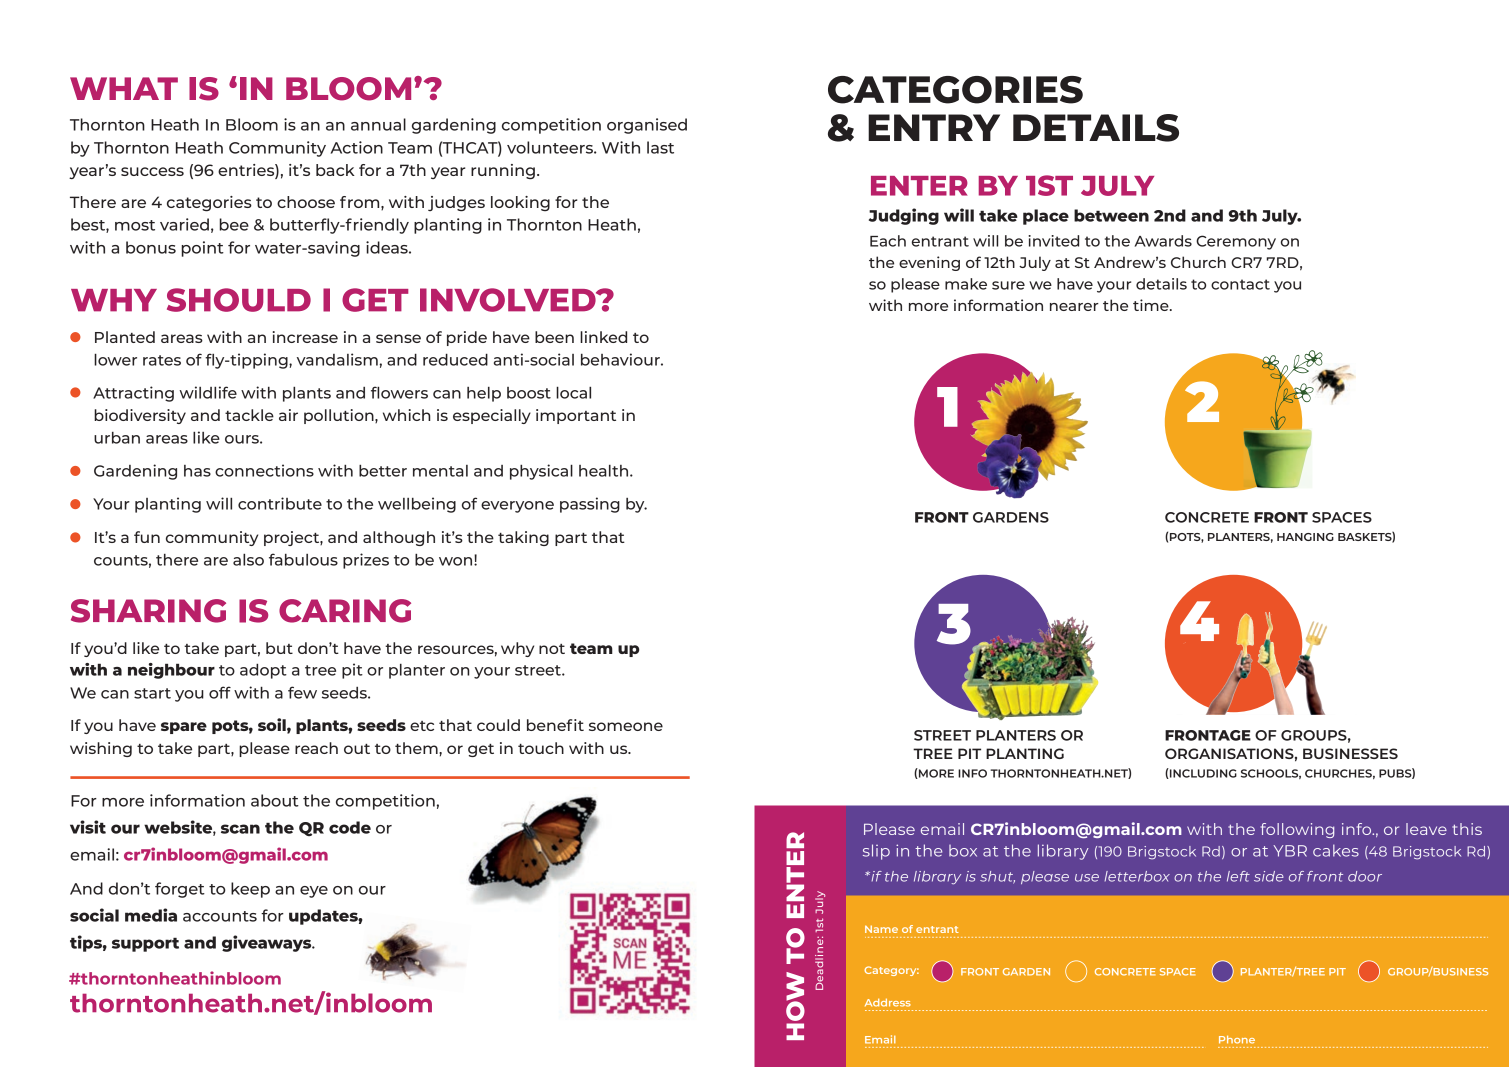 The height and width of the screenshot is (1067, 1509). What do you see at coordinates (888, 1002) in the screenshot?
I see `Address` at bounding box center [888, 1002].
